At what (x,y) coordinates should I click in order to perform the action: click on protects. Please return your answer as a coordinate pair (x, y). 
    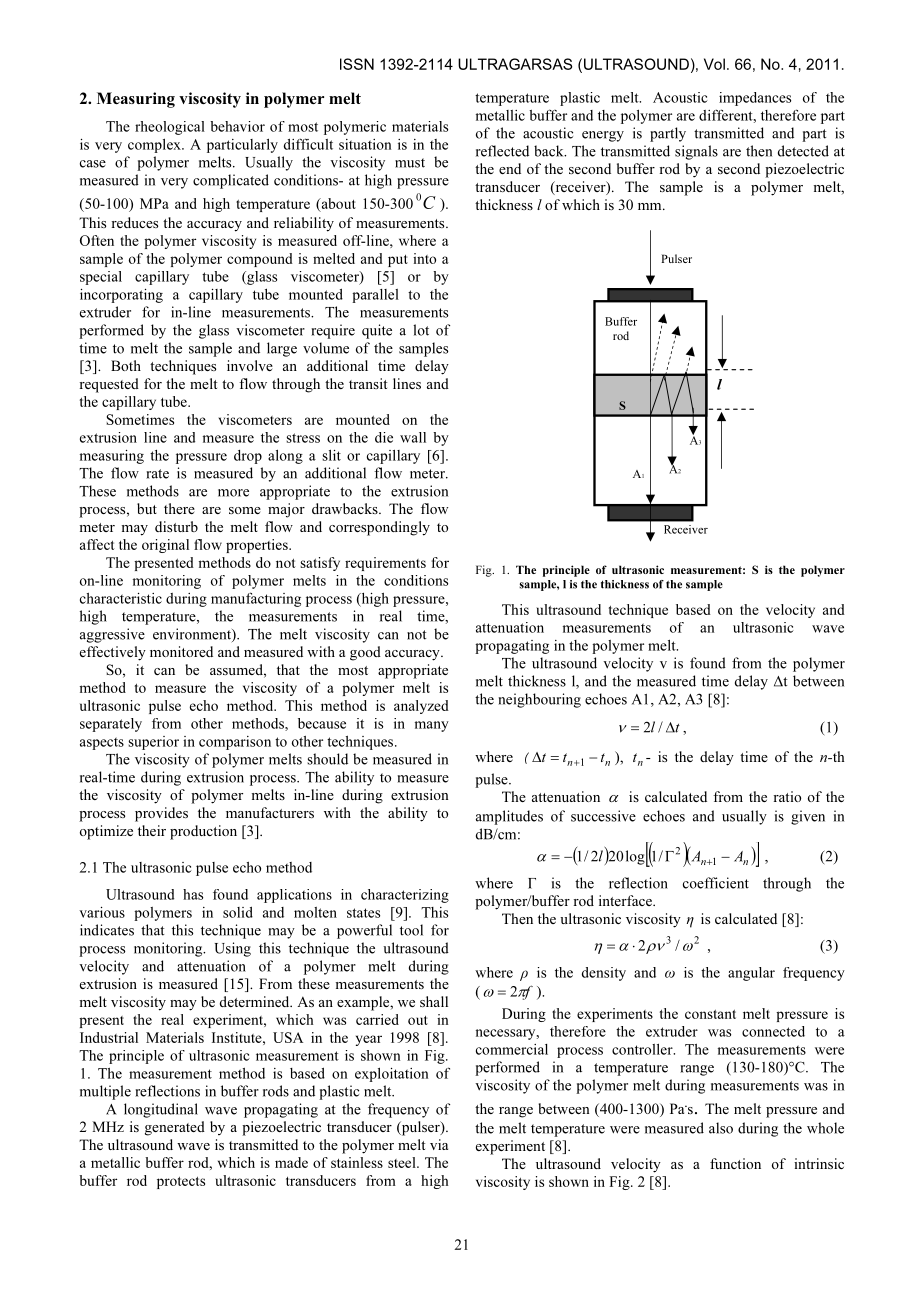
    Looking at the image, I should click on (181, 1183).
